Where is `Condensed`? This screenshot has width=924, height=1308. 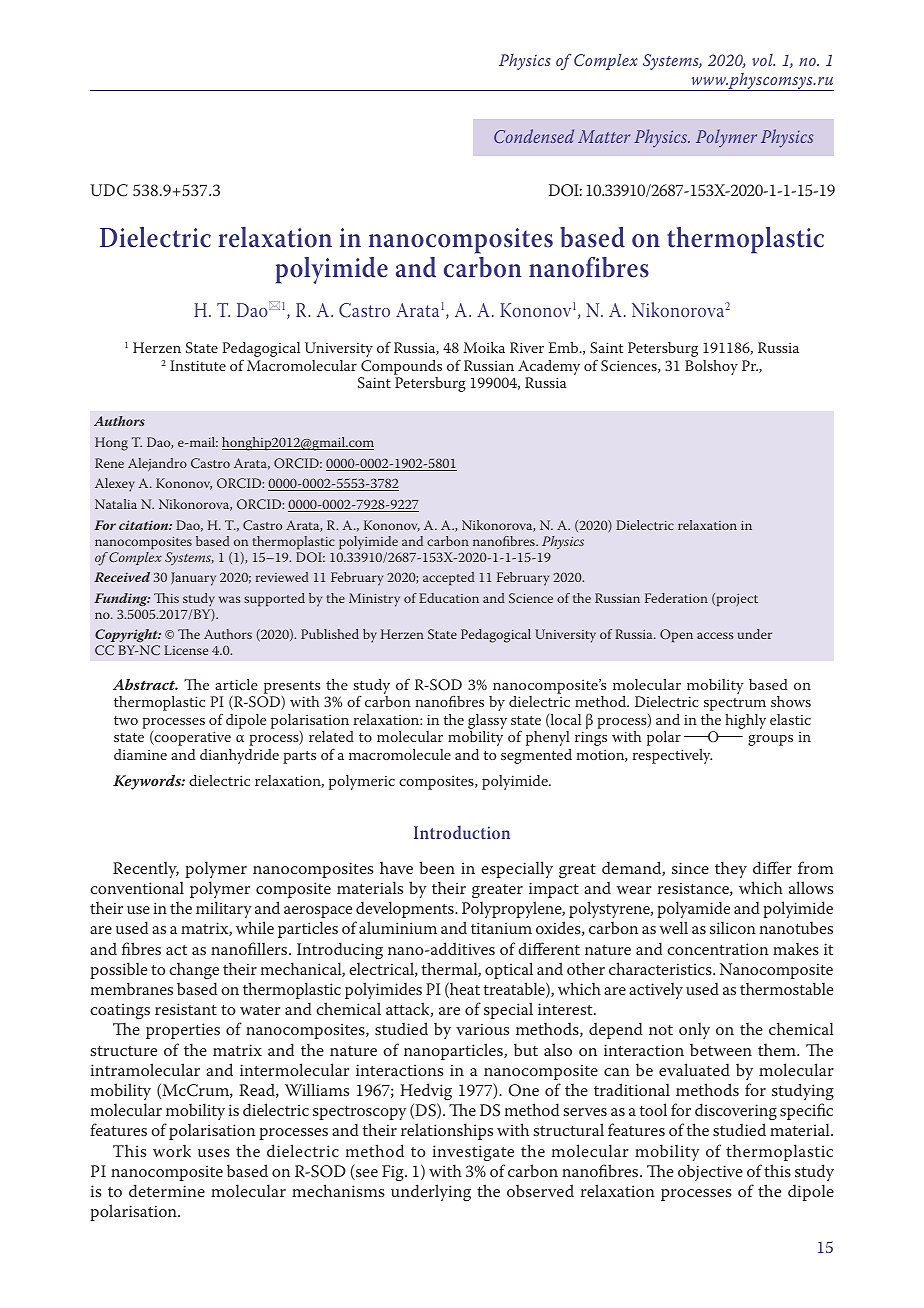
Condensed is located at coordinates (534, 136).
